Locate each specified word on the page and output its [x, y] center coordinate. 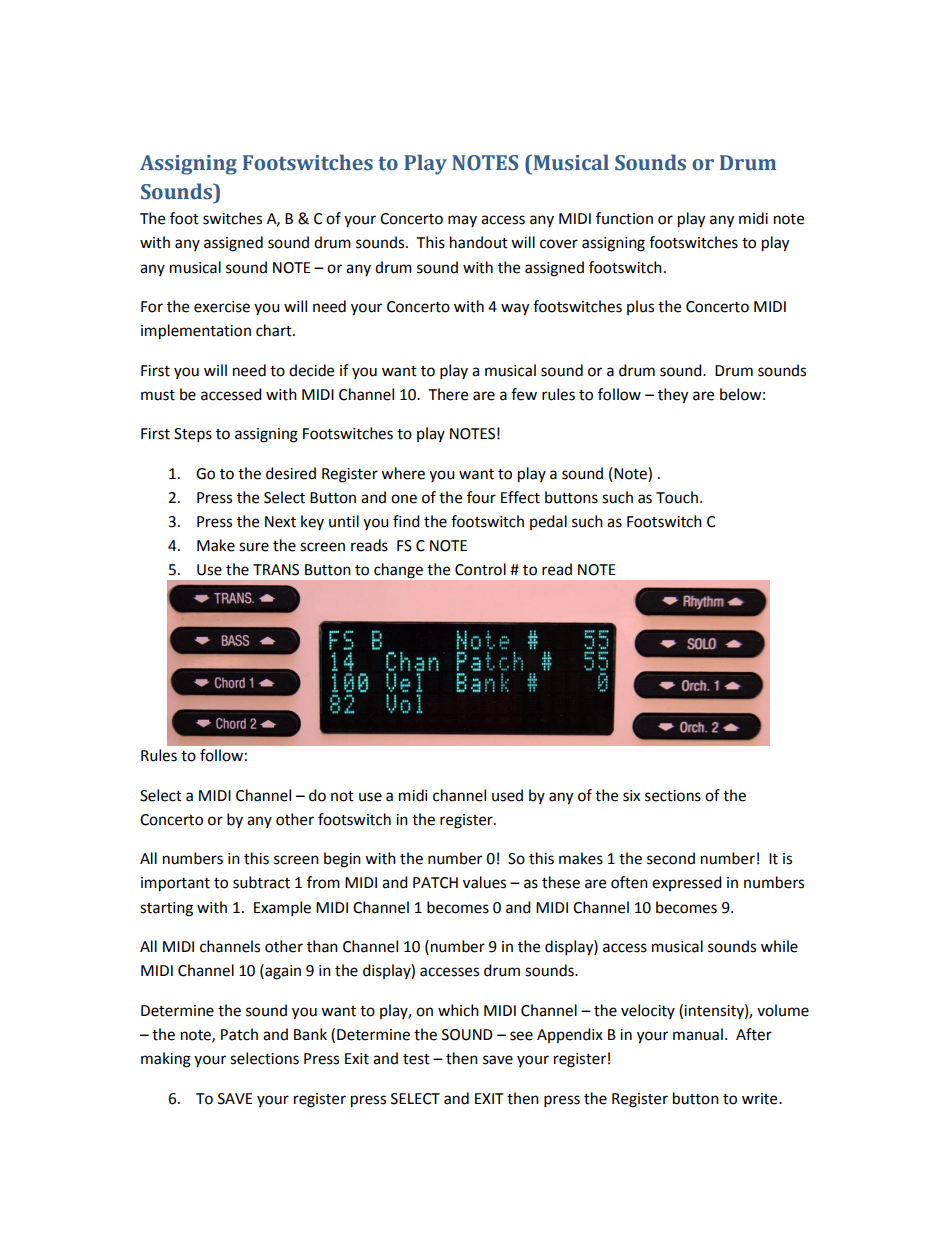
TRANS [276, 570]
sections [673, 796]
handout [479, 242]
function [624, 218]
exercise [222, 307]
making [166, 1060]
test [416, 1059]
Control [480, 569]
